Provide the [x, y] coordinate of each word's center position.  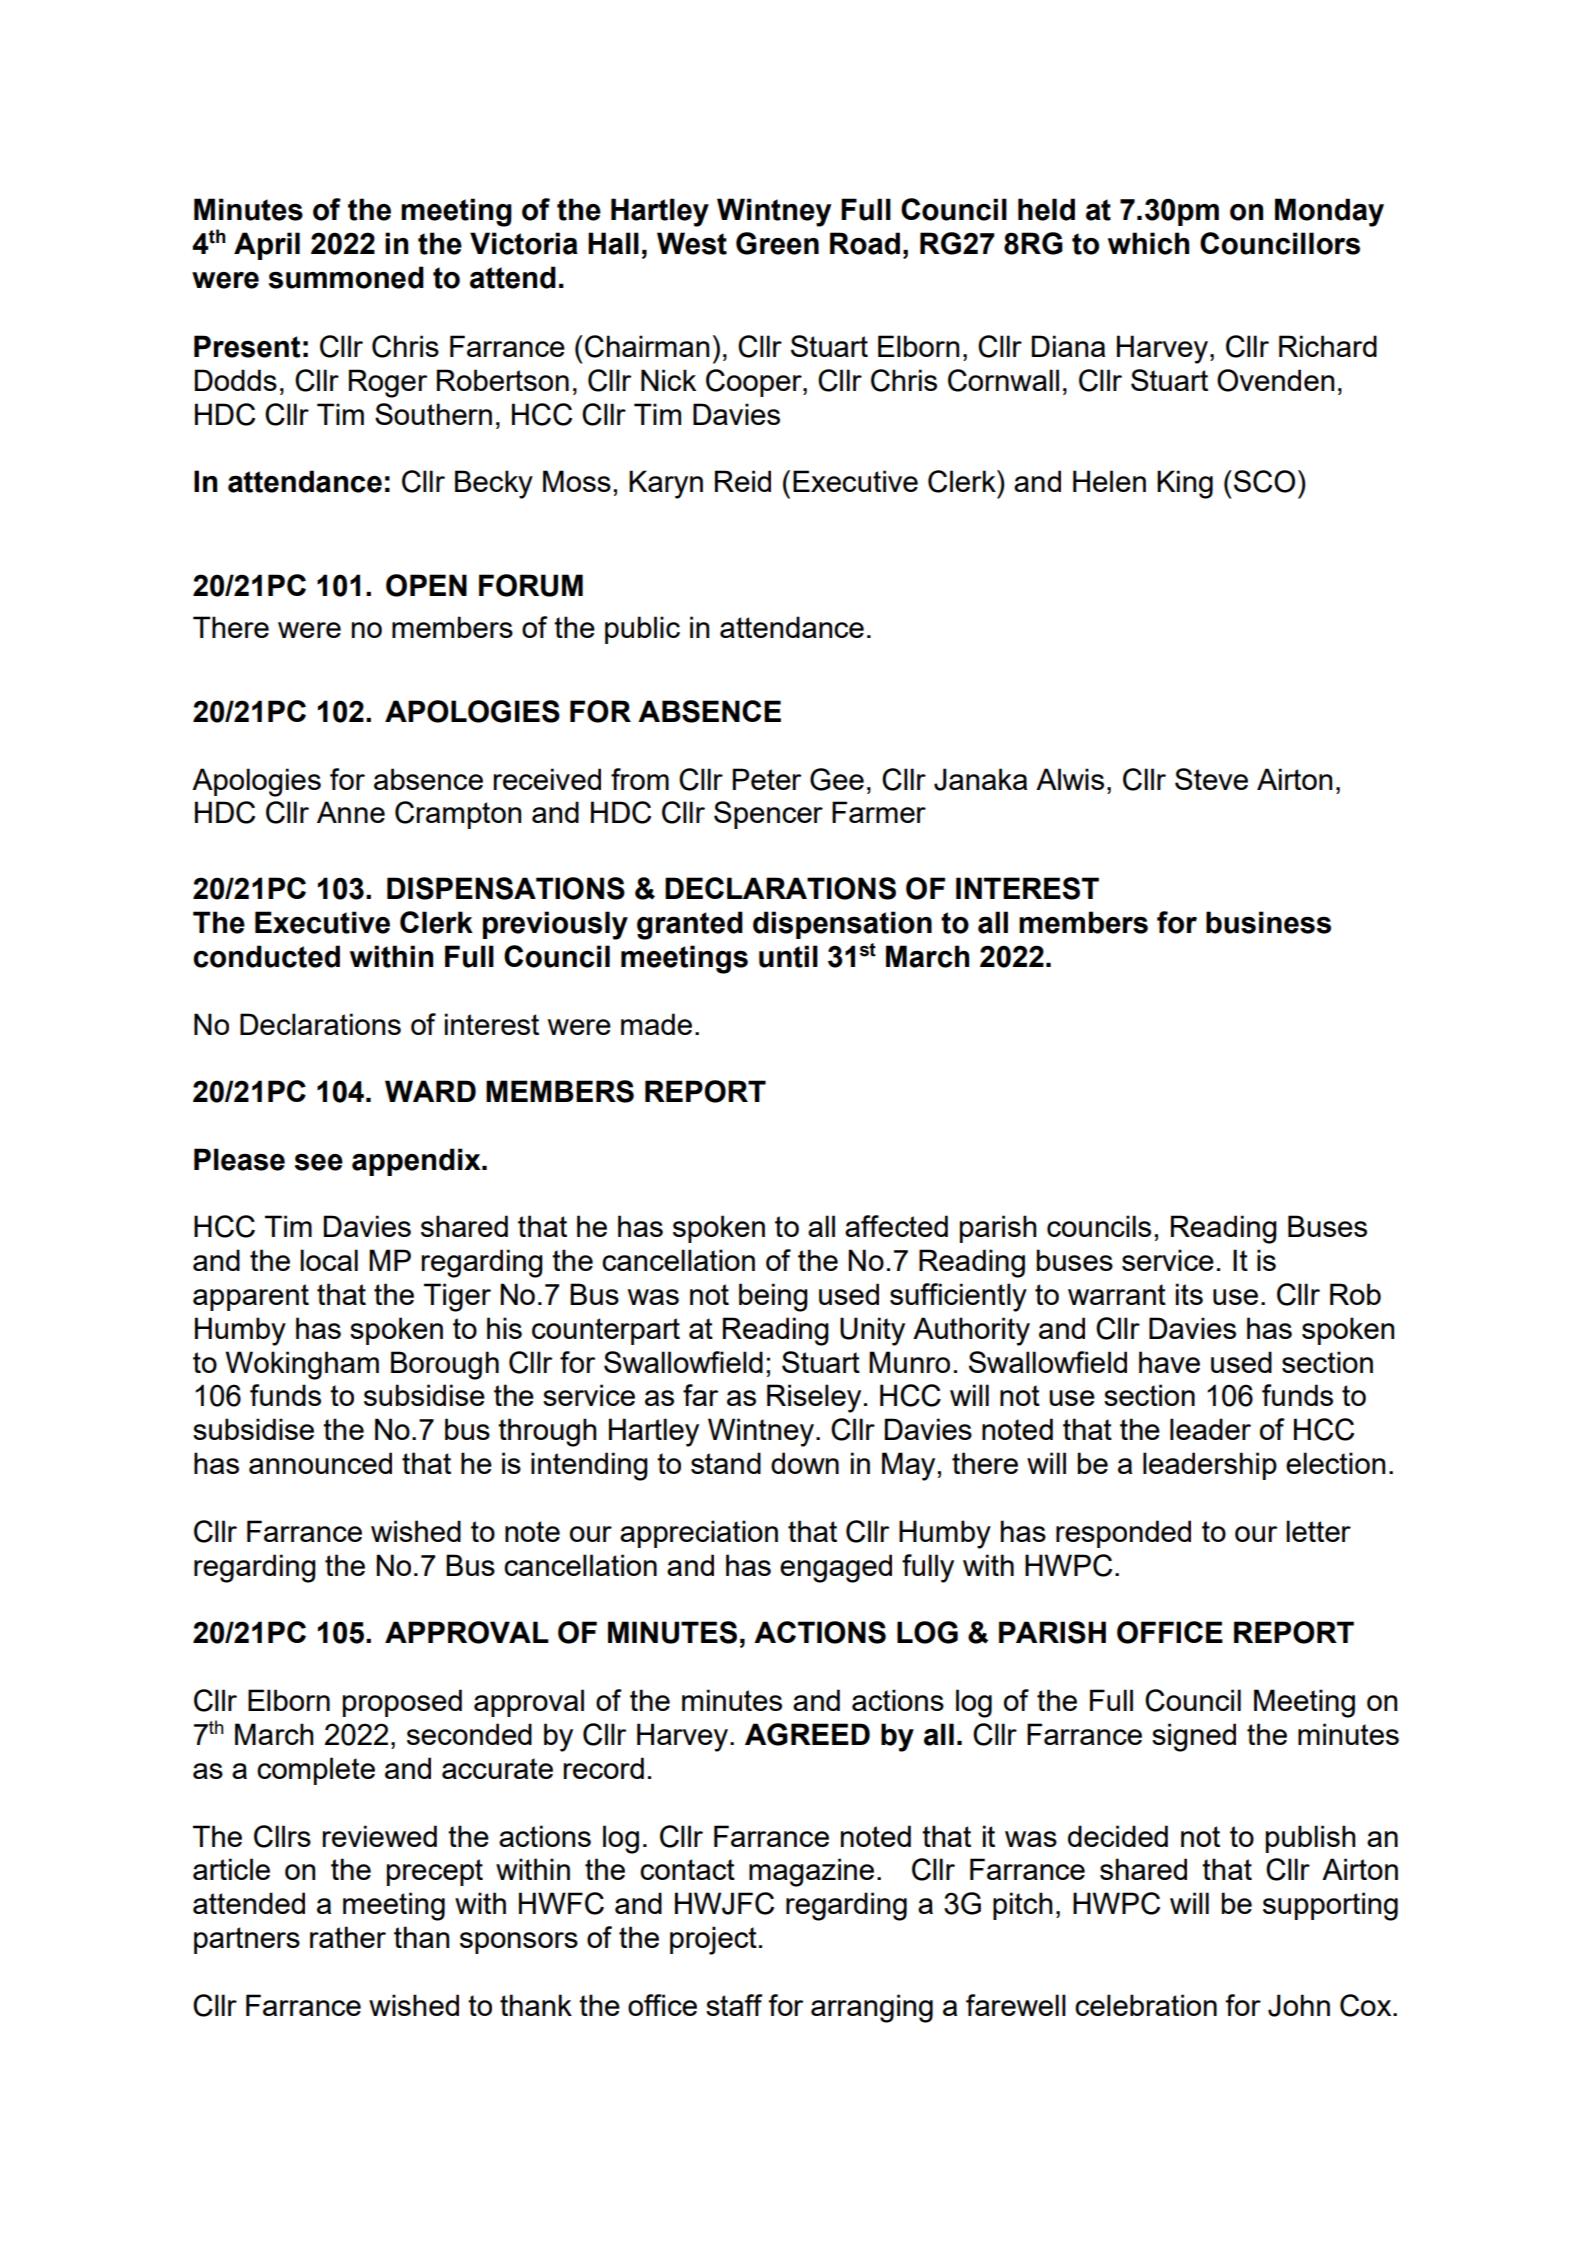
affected [896, 1226]
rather [348, 1937]
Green [777, 243]
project [713, 1940]
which [1148, 243]
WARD [430, 1091]
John [1299, 2005]
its [1189, 1294]
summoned [346, 277]
